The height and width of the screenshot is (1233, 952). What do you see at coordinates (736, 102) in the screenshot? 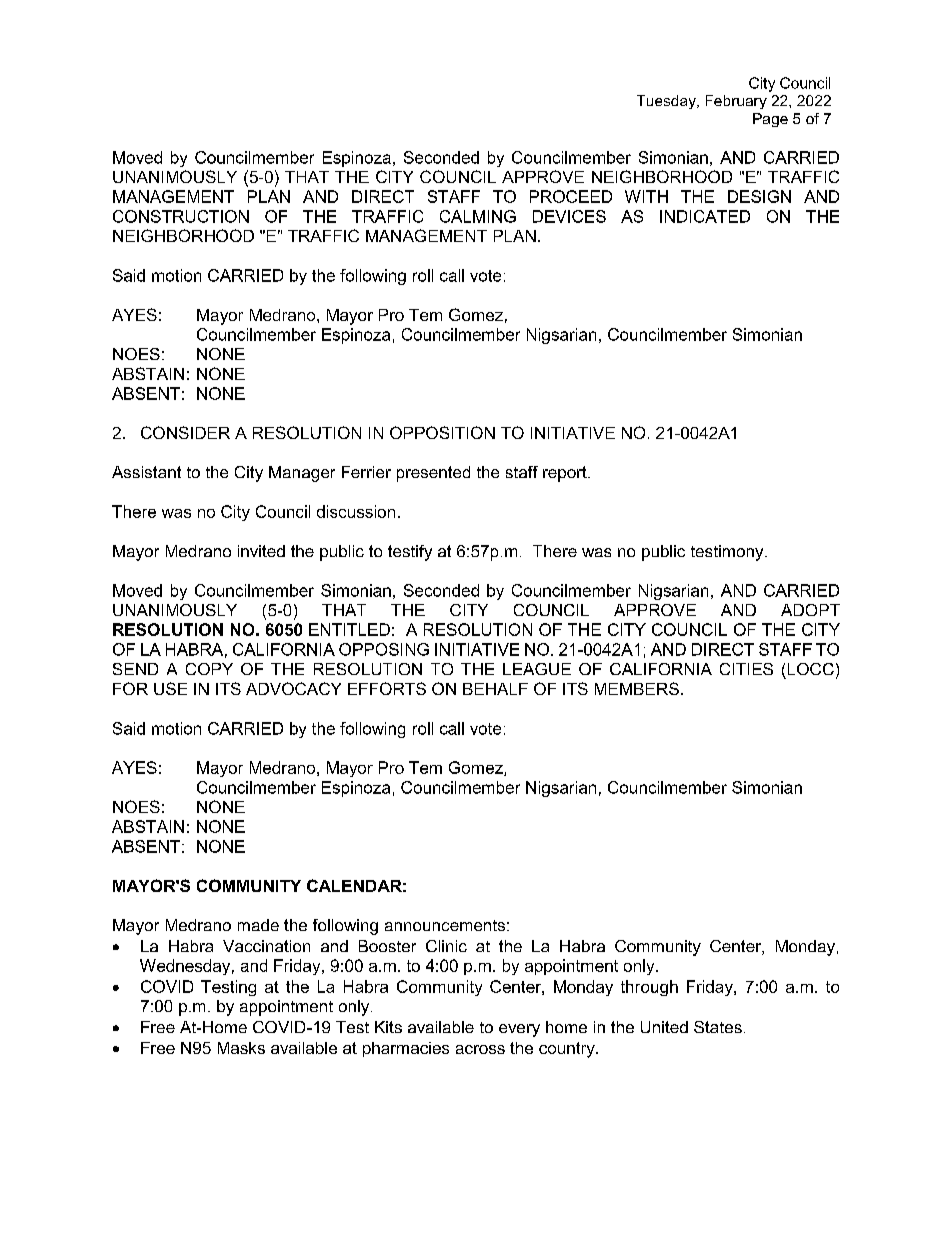
I see `February` at bounding box center [736, 102].
